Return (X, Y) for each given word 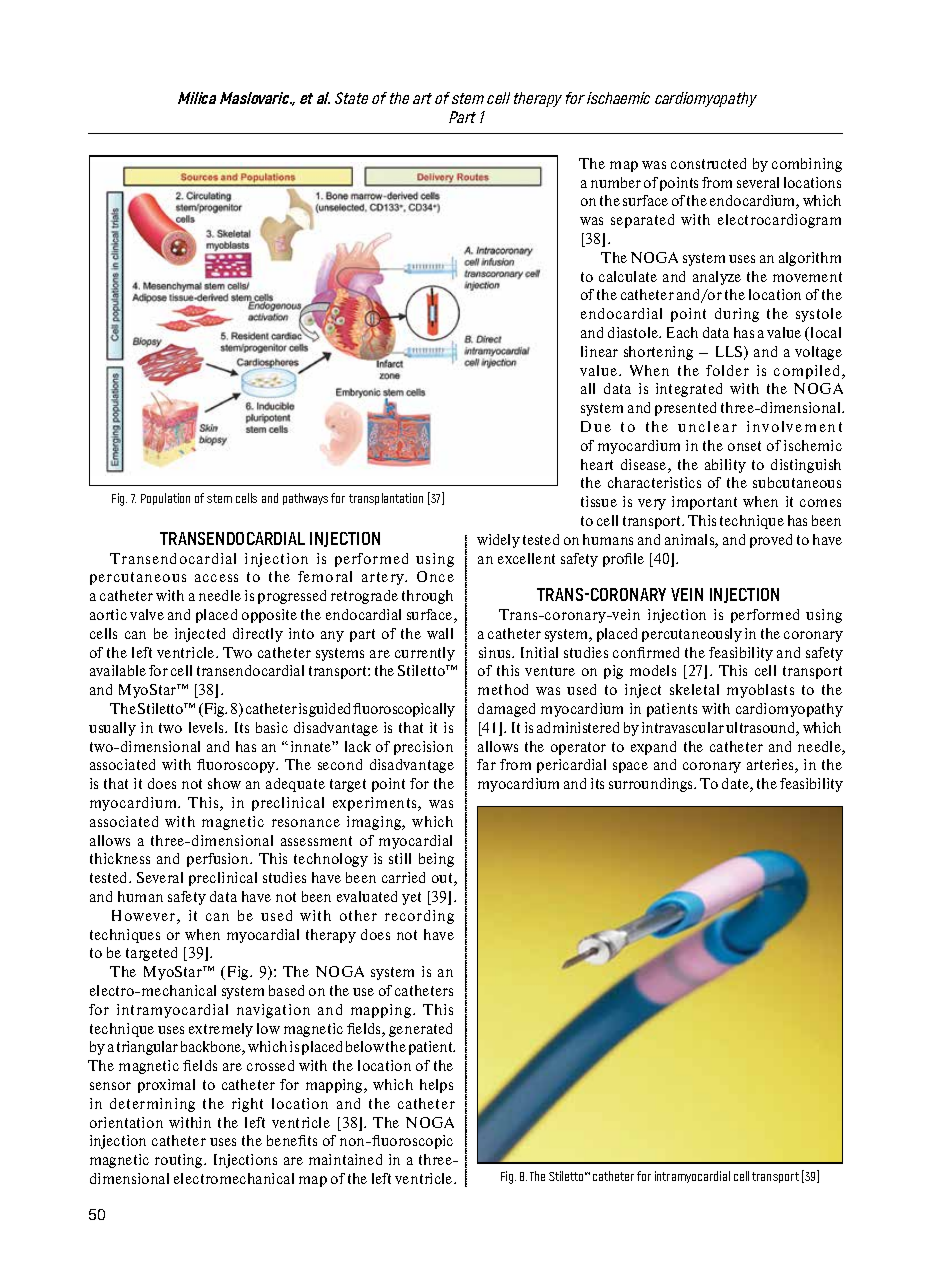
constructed (708, 163)
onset (744, 446)
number (616, 182)
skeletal (694, 689)
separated (642, 221)
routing (180, 1161)
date (736, 785)
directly (258, 635)
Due (596, 426)
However (145, 917)
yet (411, 898)
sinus (496, 652)
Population (165, 499)
